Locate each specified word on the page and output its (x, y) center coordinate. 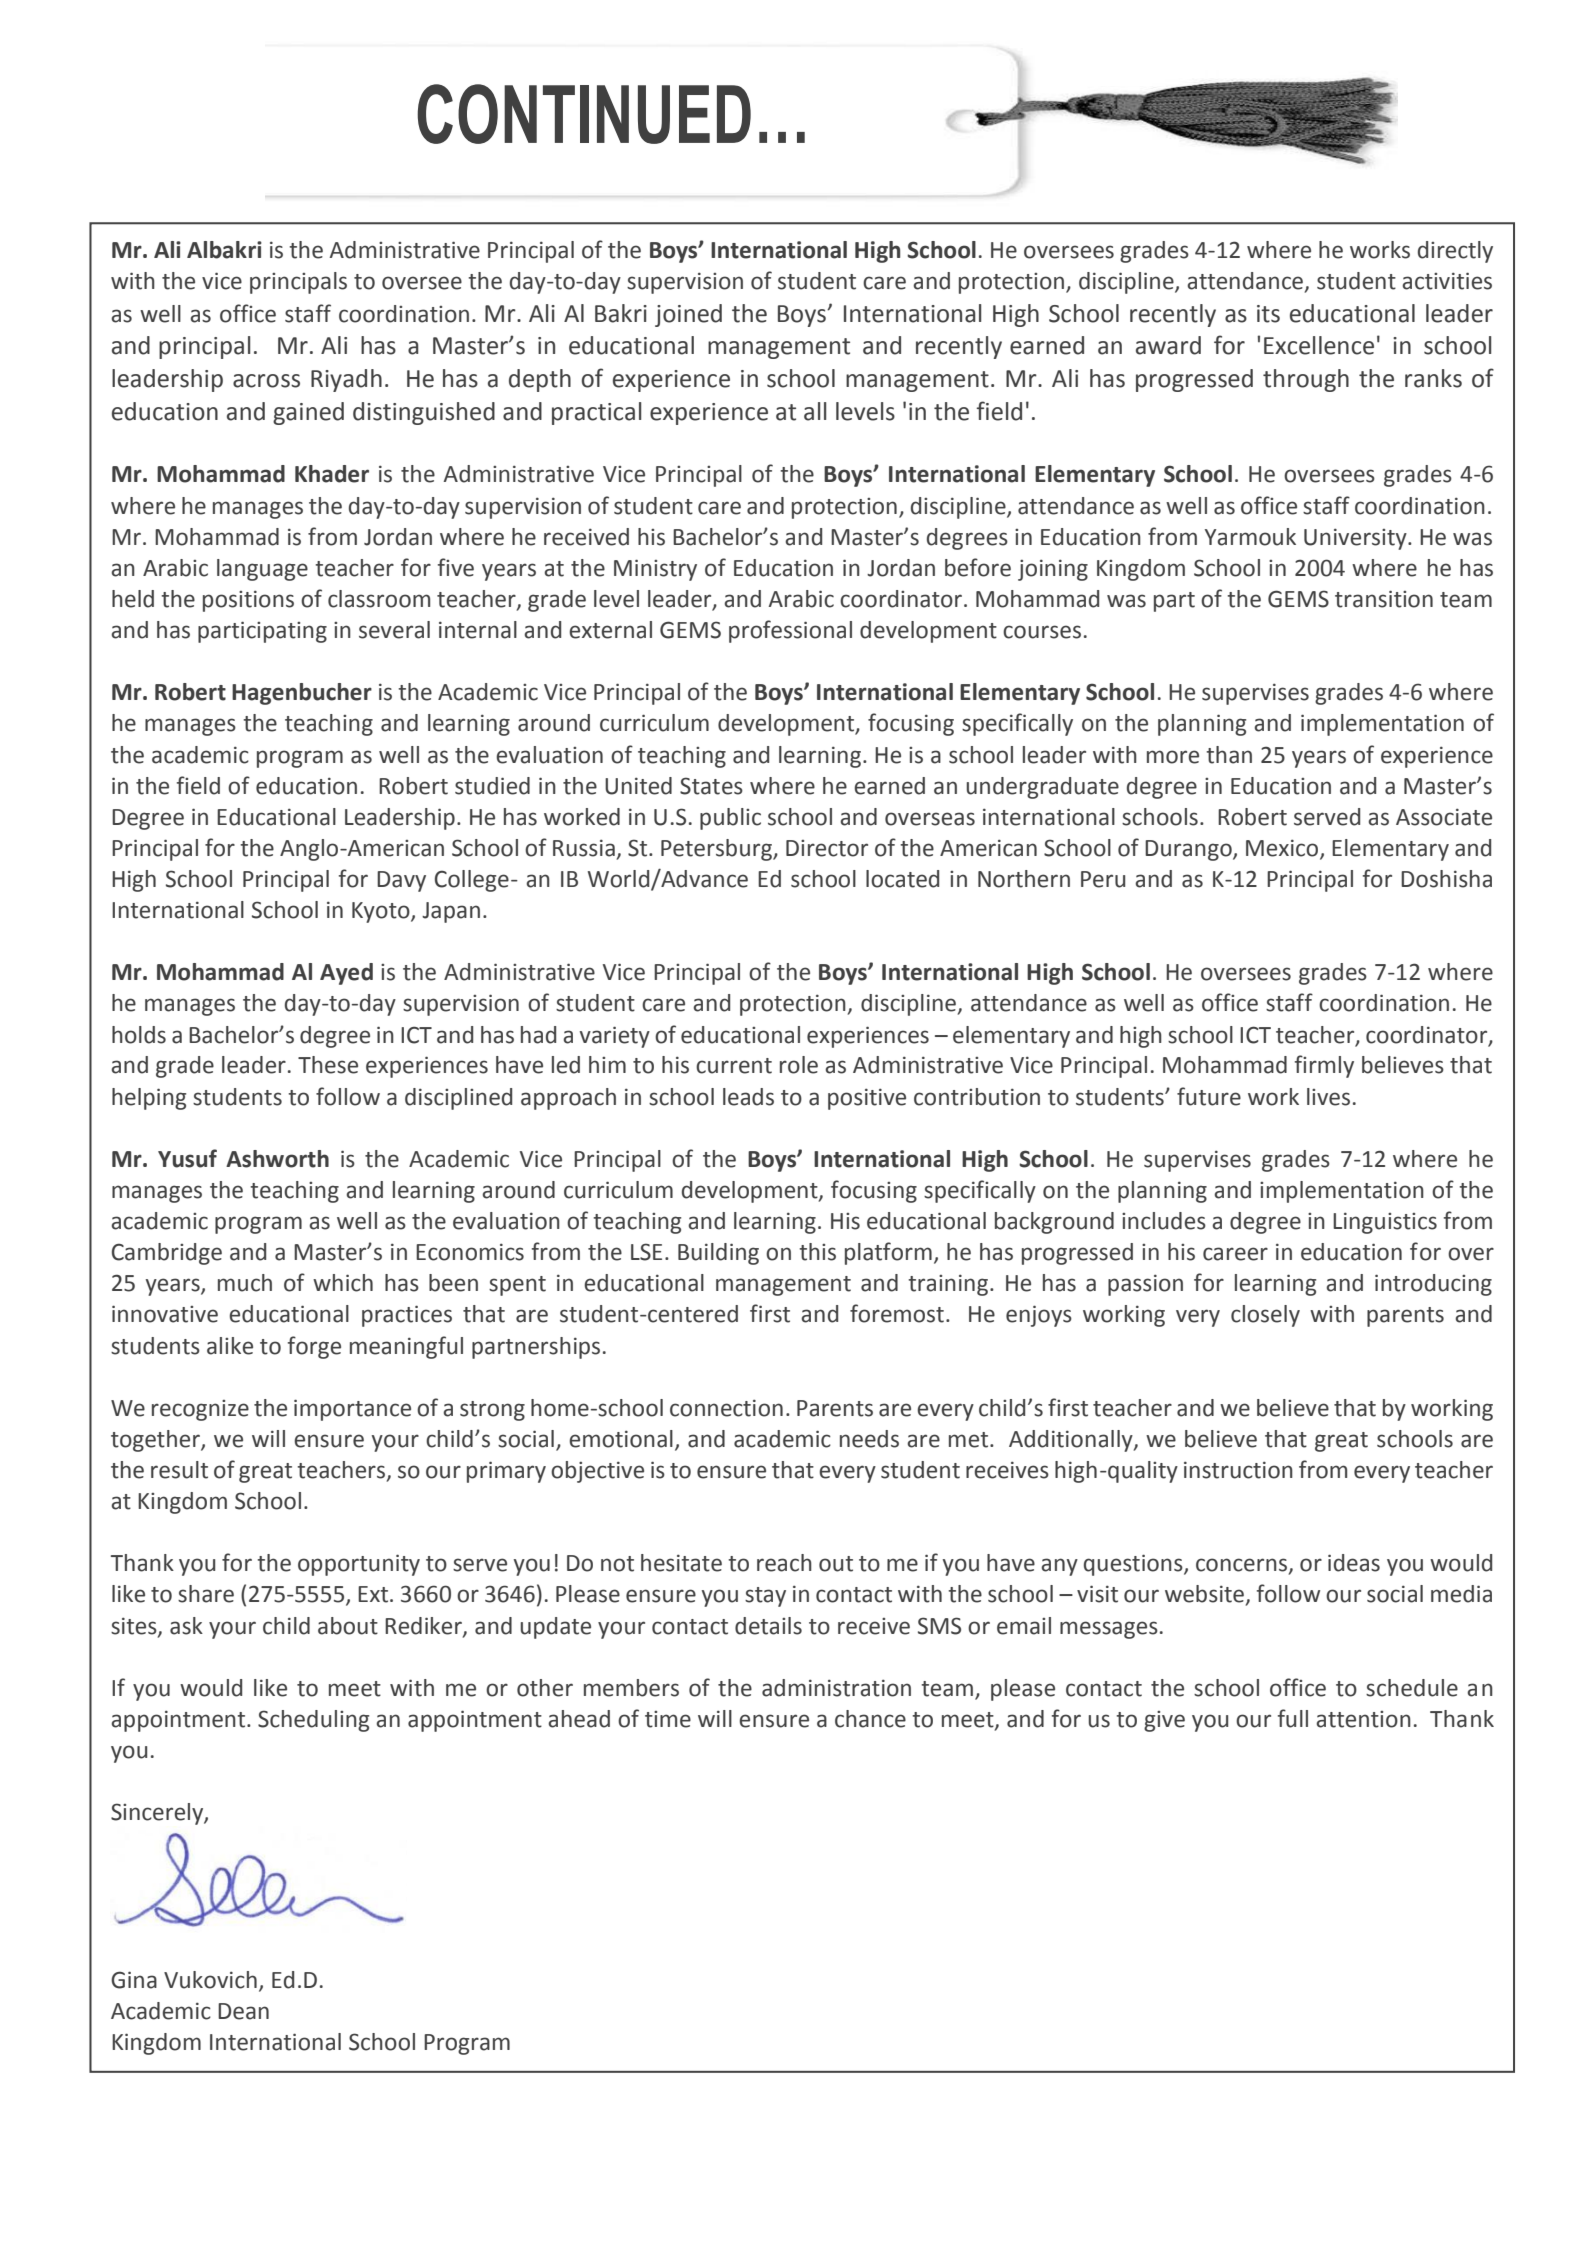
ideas (1354, 1563)
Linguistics (1385, 1223)
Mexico (1283, 849)
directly (1455, 252)
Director (827, 848)
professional (790, 631)
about (348, 1626)
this (817, 1252)
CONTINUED (584, 114)
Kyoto (382, 912)
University (1356, 539)
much (245, 1283)
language (262, 570)
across (266, 381)
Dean (243, 2011)
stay (765, 1597)
